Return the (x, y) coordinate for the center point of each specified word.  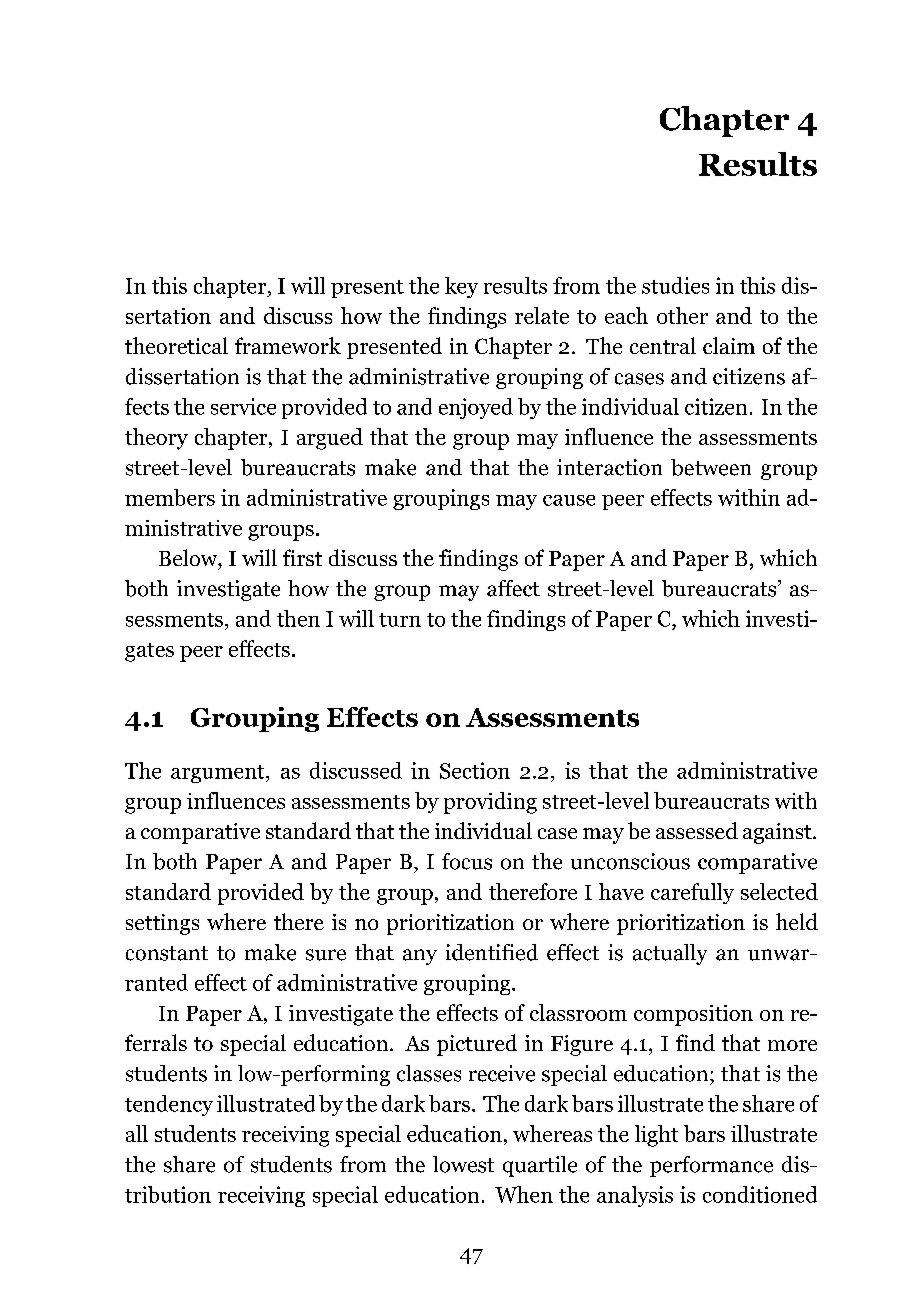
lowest (463, 1164)
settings (162, 924)
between (711, 467)
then (298, 618)
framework (288, 345)
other (682, 315)
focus (467, 861)
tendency (169, 1105)
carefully (692, 893)
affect (513, 588)
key (461, 287)
